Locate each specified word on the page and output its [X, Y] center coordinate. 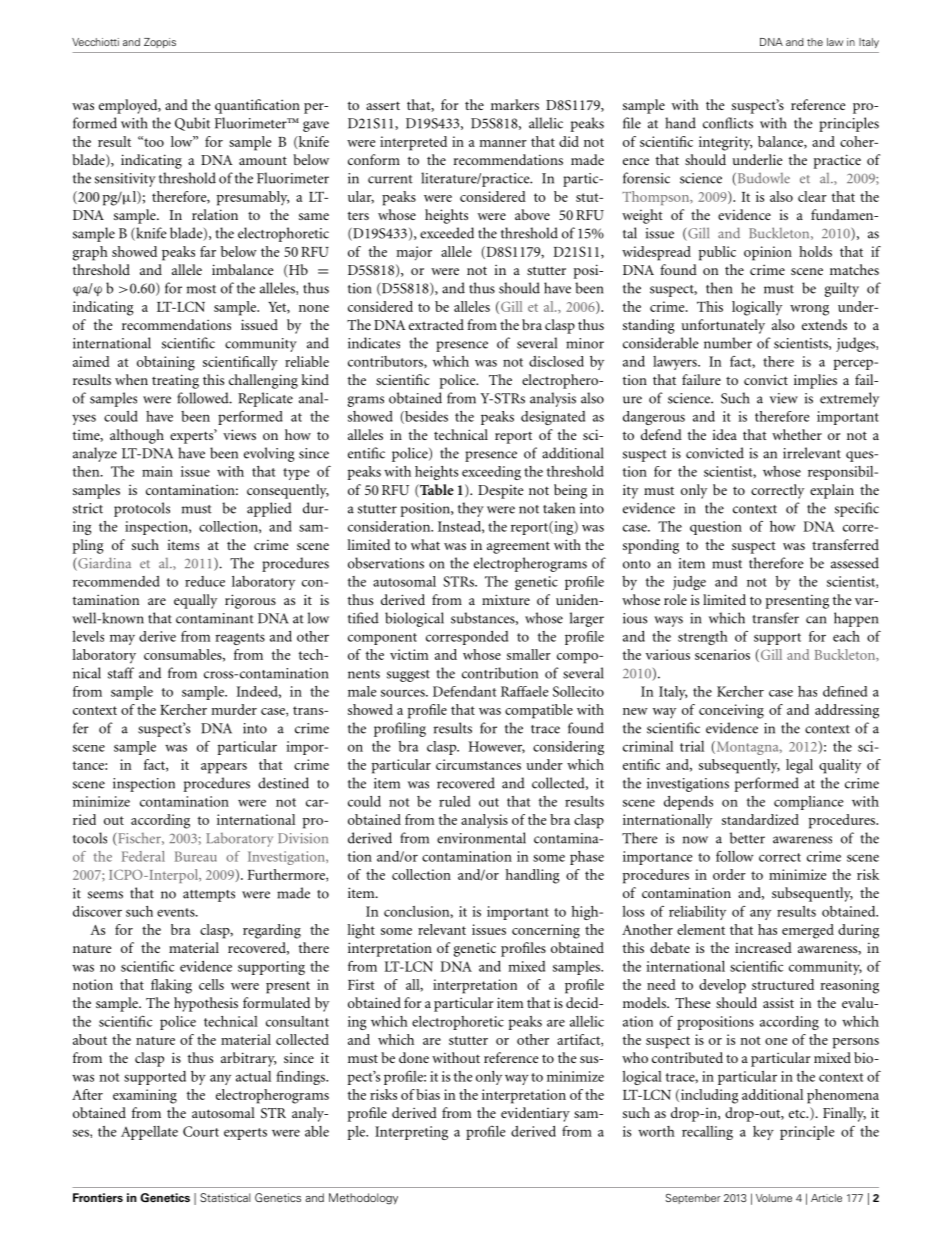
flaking [171, 986]
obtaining [166, 363]
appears [224, 768]
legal [799, 766]
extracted [436, 324]
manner [503, 143]
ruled [454, 801]
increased [763, 947]
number [728, 343]
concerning [546, 931]
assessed [855, 563]
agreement [518, 547]
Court [201, 1131]
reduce [205, 581]
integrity [725, 143]
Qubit [192, 124]
